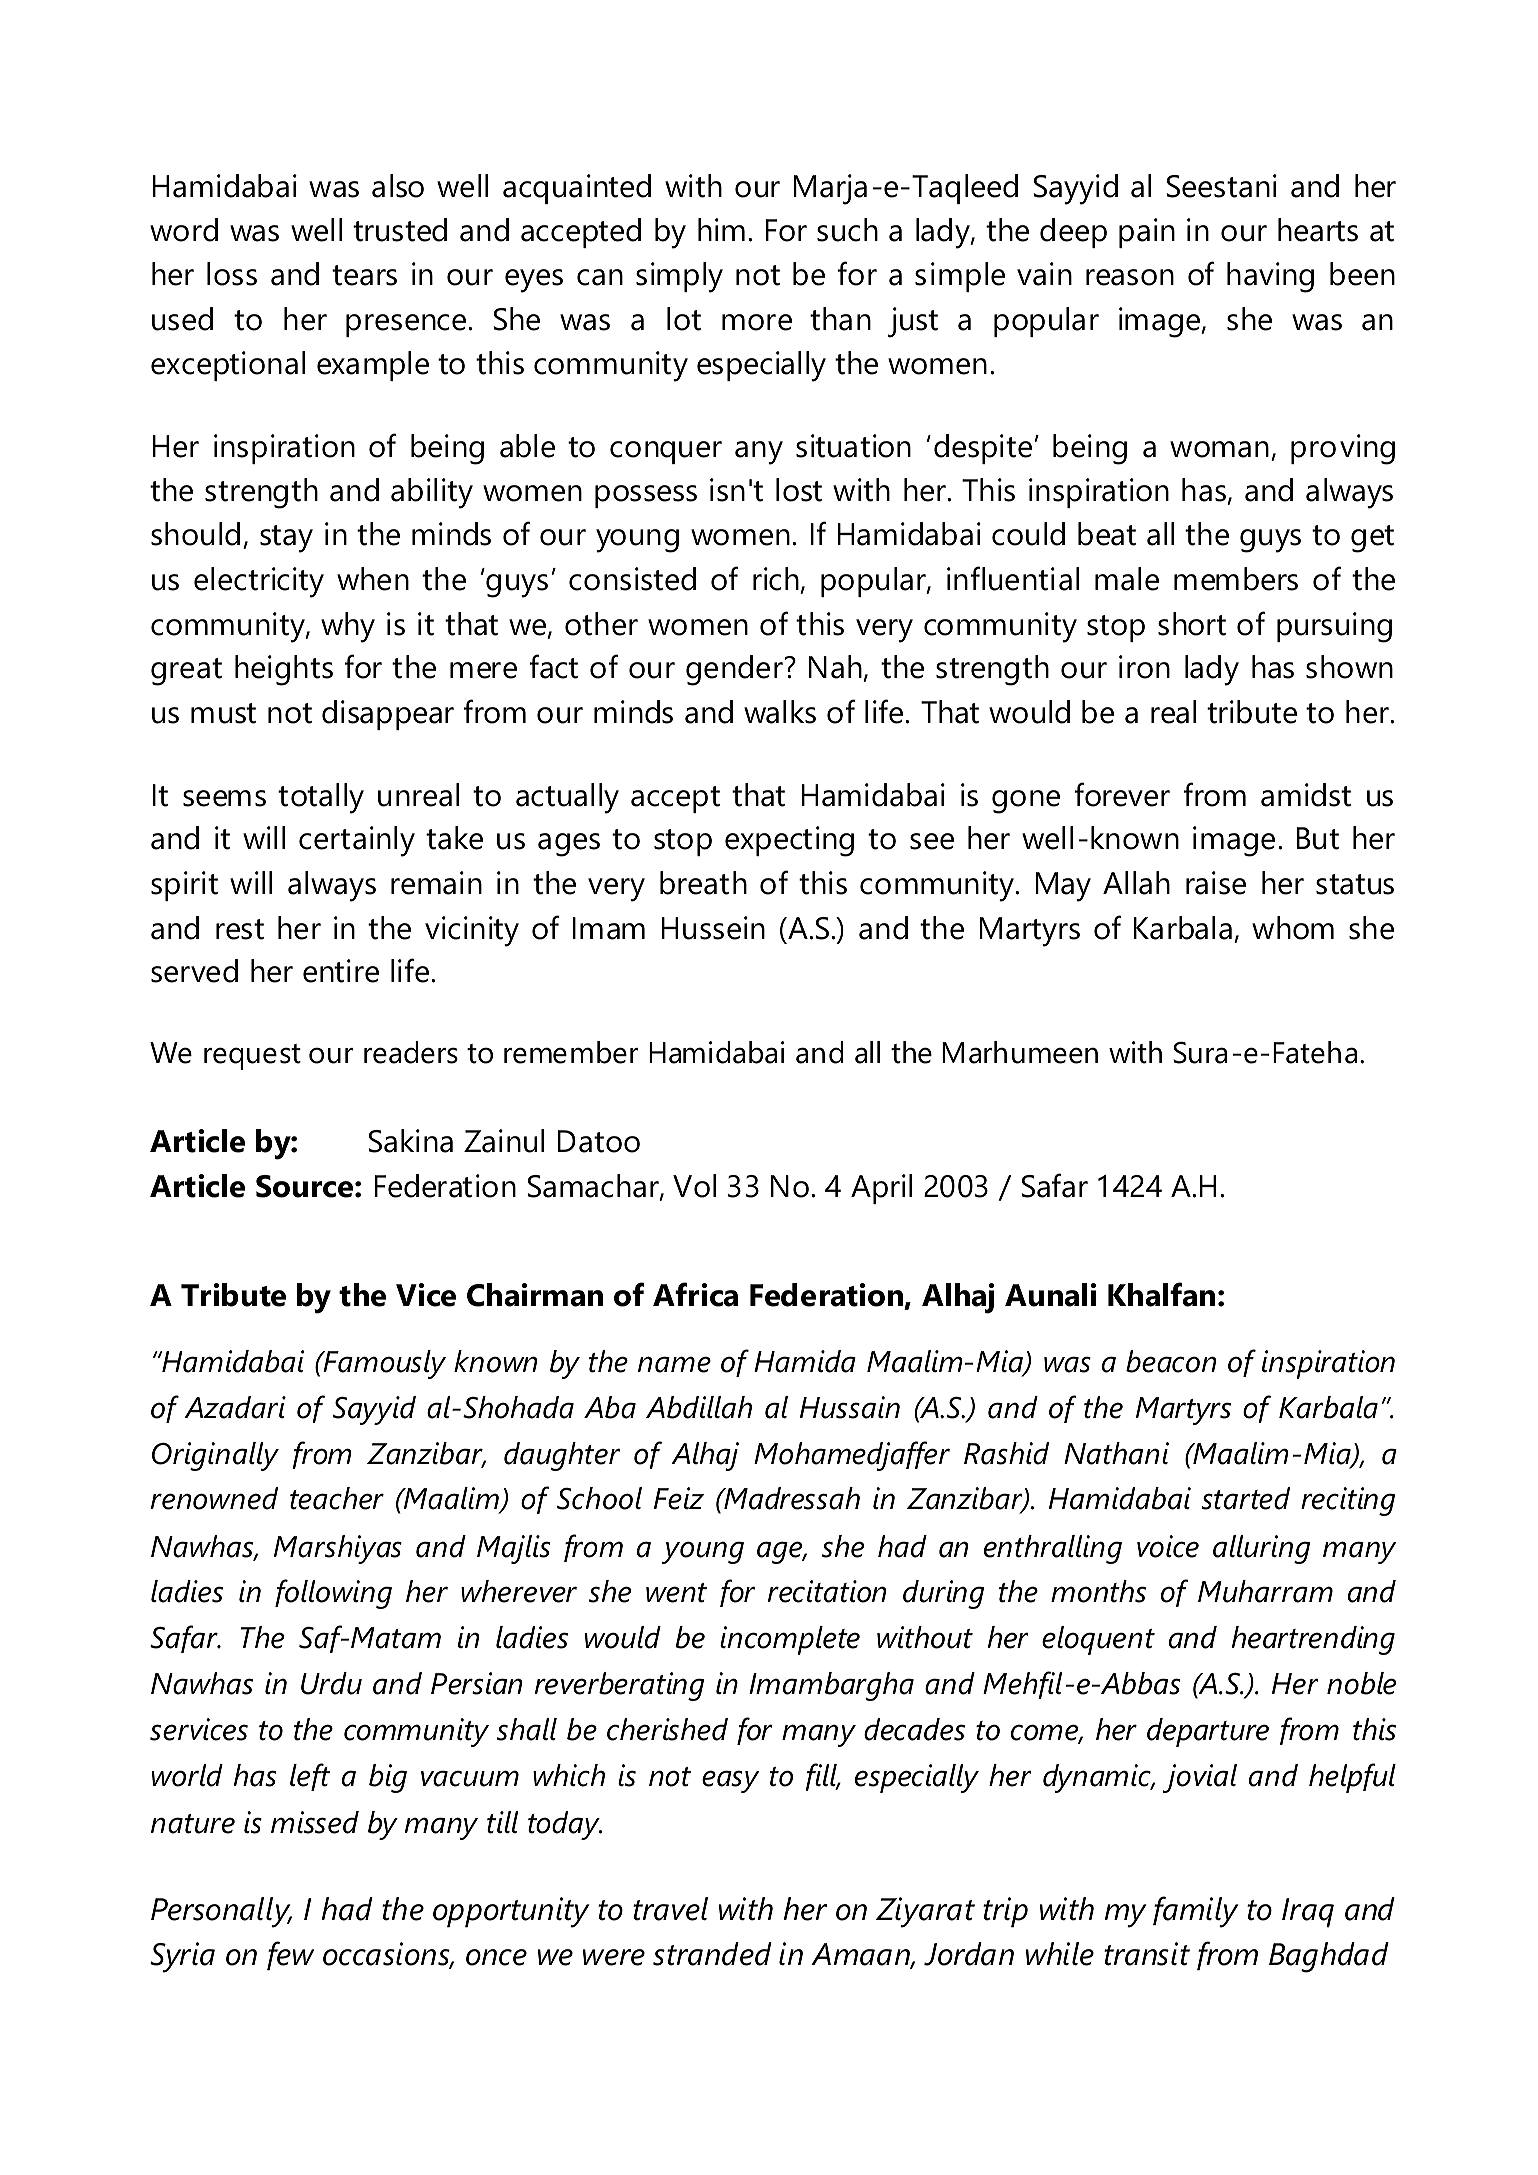 This page has width=1538, height=2175. What do you see at coordinates (337, 1498) in the page?
I see `teacher` at bounding box center [337, 1498].
